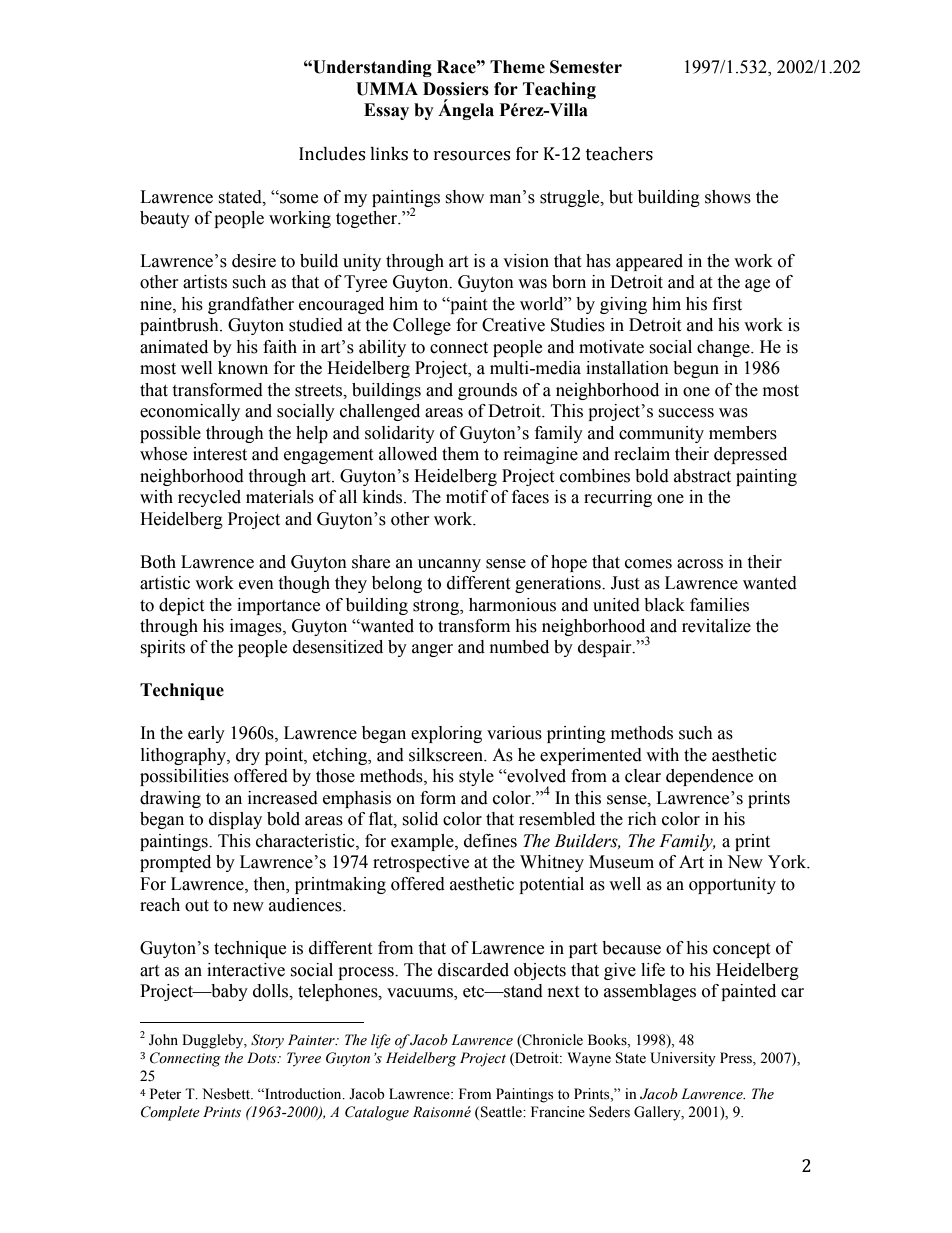  I want to click on defines, so click(490, 841).
